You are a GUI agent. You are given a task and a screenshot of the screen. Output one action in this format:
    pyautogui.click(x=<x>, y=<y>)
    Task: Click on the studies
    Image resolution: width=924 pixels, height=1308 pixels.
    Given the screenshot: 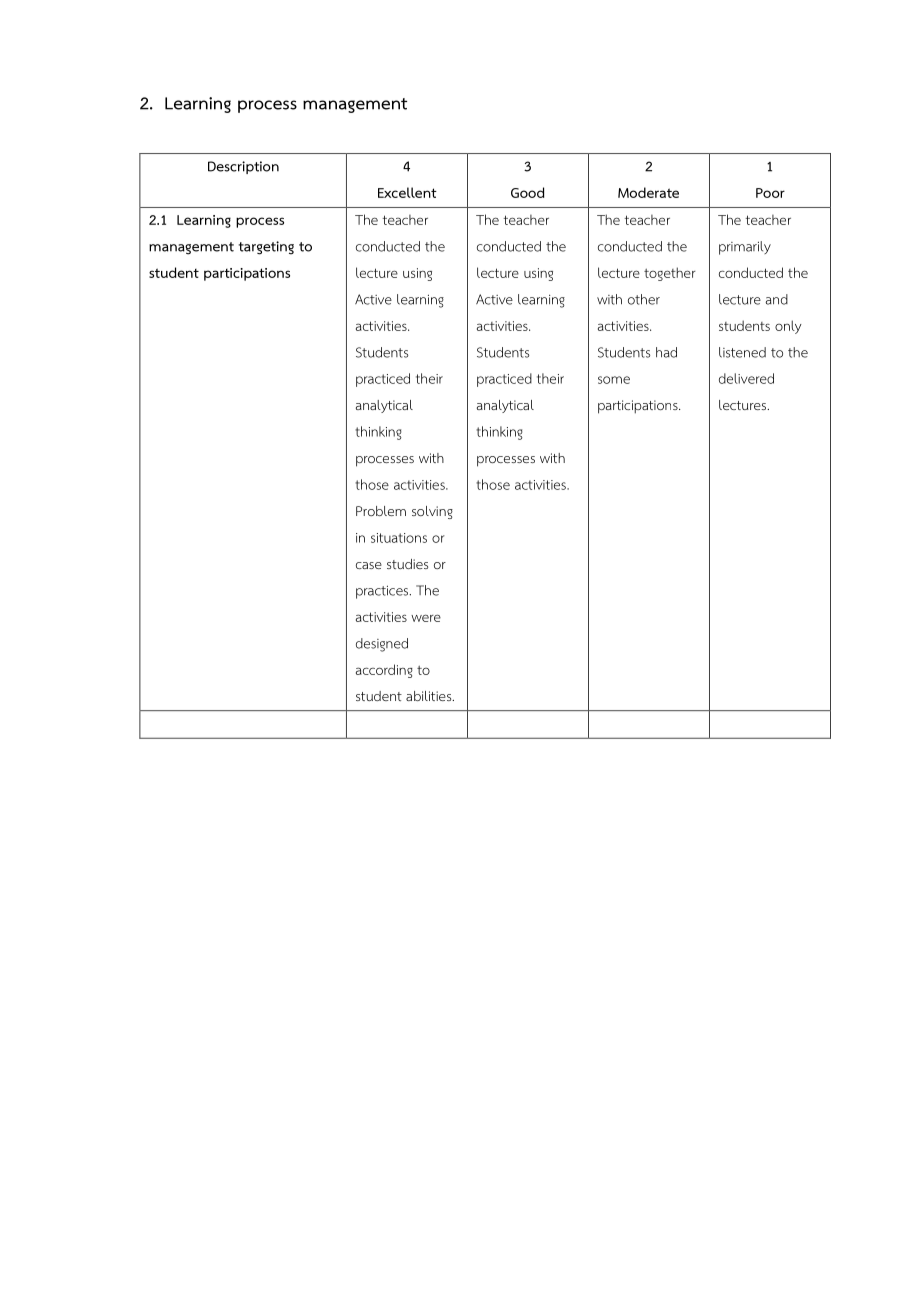 What is the action you would take?
    pyautogui.click(x=407, y=564)
